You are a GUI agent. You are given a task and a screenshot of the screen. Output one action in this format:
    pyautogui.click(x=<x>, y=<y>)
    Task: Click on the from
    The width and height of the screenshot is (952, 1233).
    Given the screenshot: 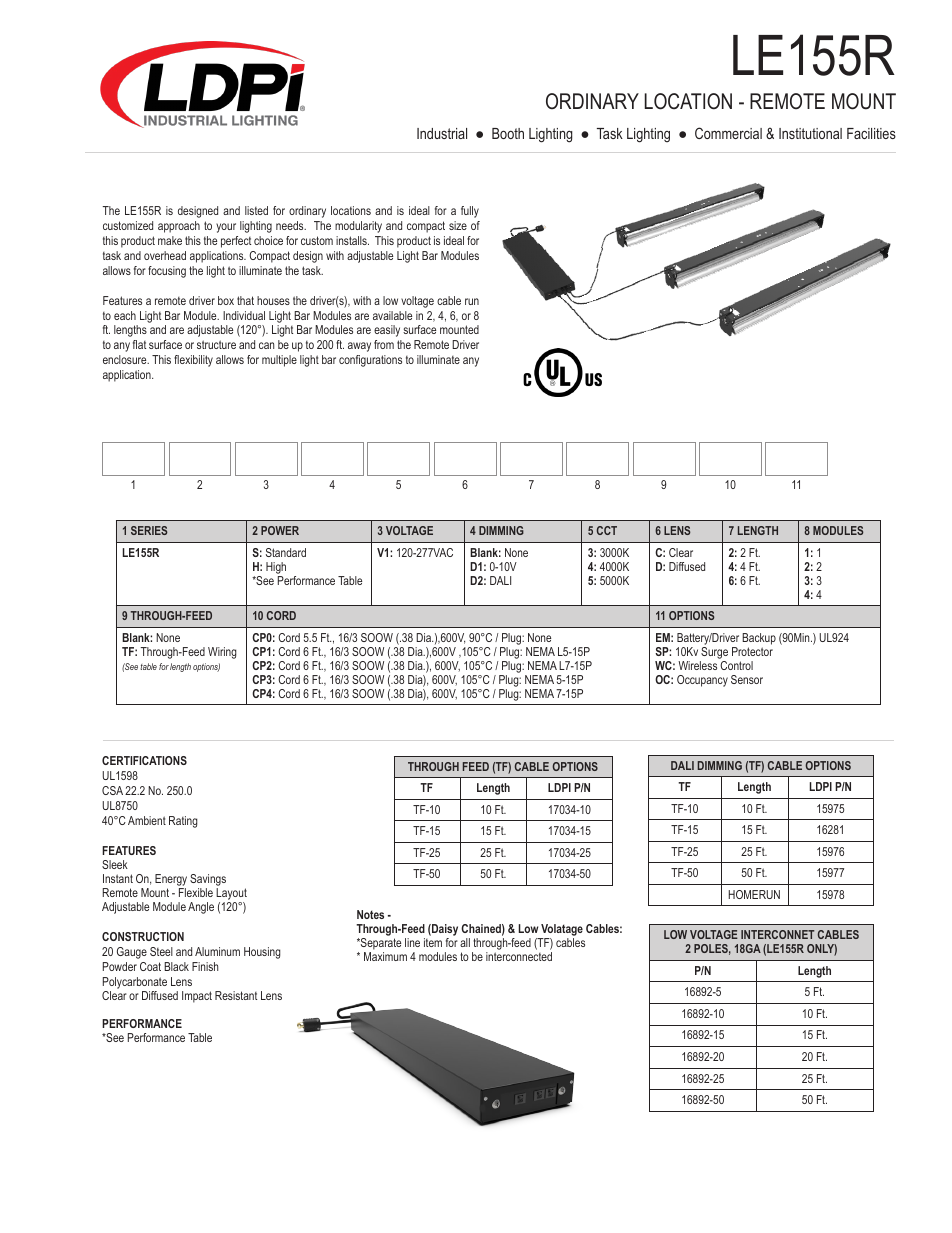 What is the action you would take?
    pyautogui.click(x=384, y=344)
